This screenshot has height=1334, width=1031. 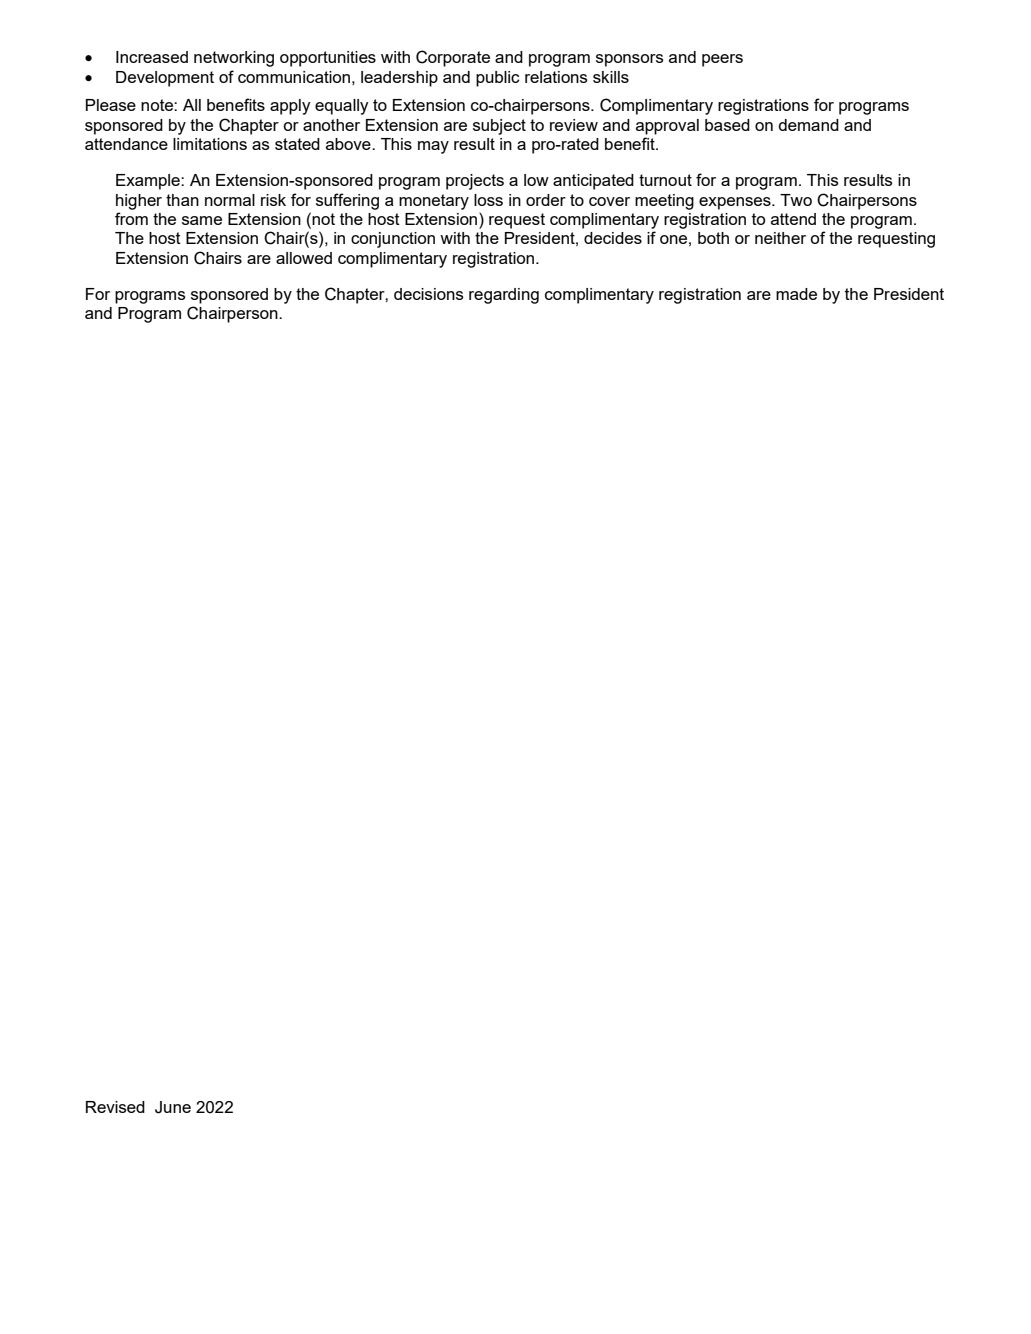 I want to click on decides, so click(x=613, y=238).
